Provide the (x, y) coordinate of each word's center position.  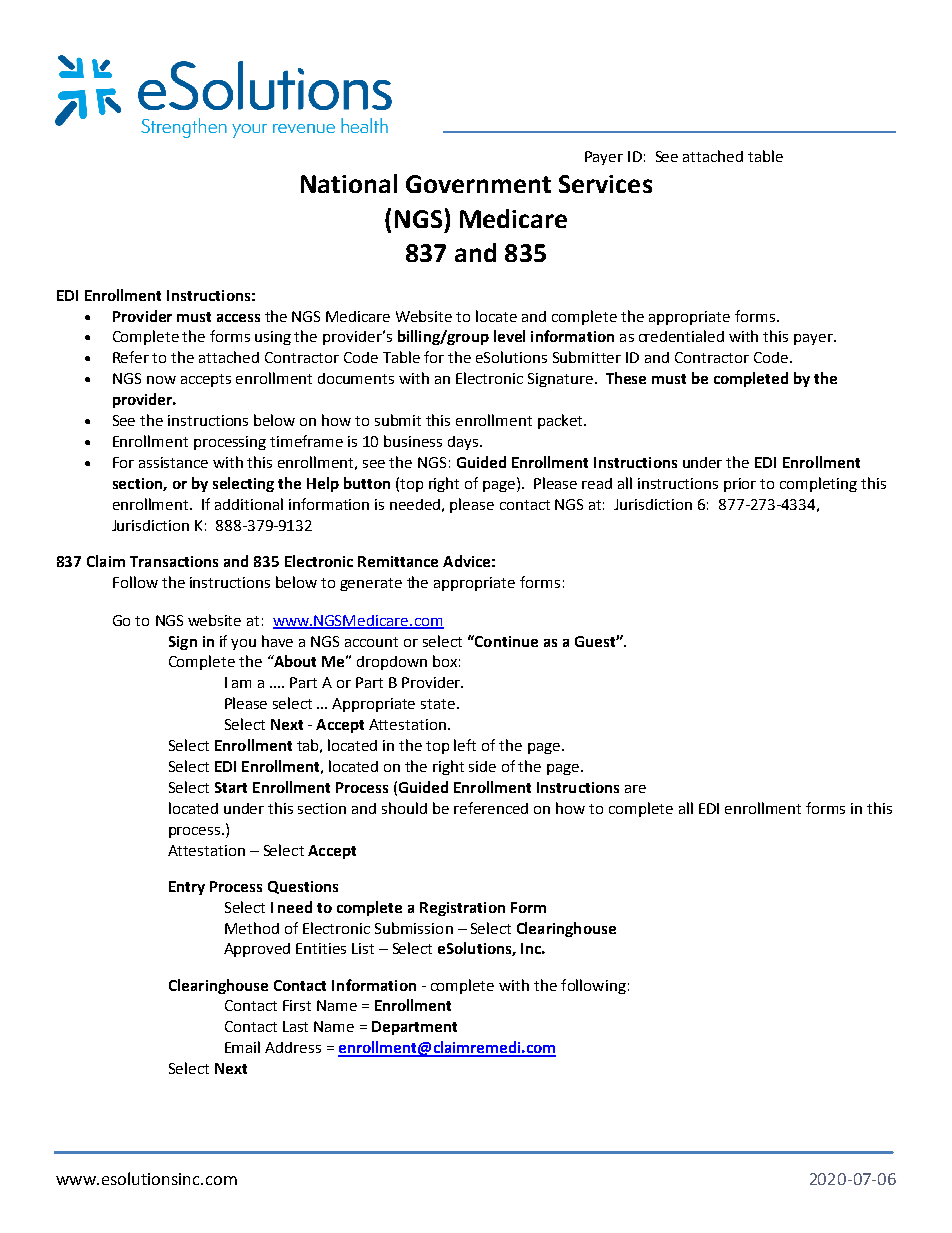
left (465, 745)
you (243, 644)
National (349, 183)
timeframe (306, 441)
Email (242, 1047)
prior (740, 485)
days (464, 443)
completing (818, 484)
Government (478, 184)
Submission (414, 928)
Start (231, 787)
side (482, 766)
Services (605, 184)
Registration (462, 909)
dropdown (392, 663)
